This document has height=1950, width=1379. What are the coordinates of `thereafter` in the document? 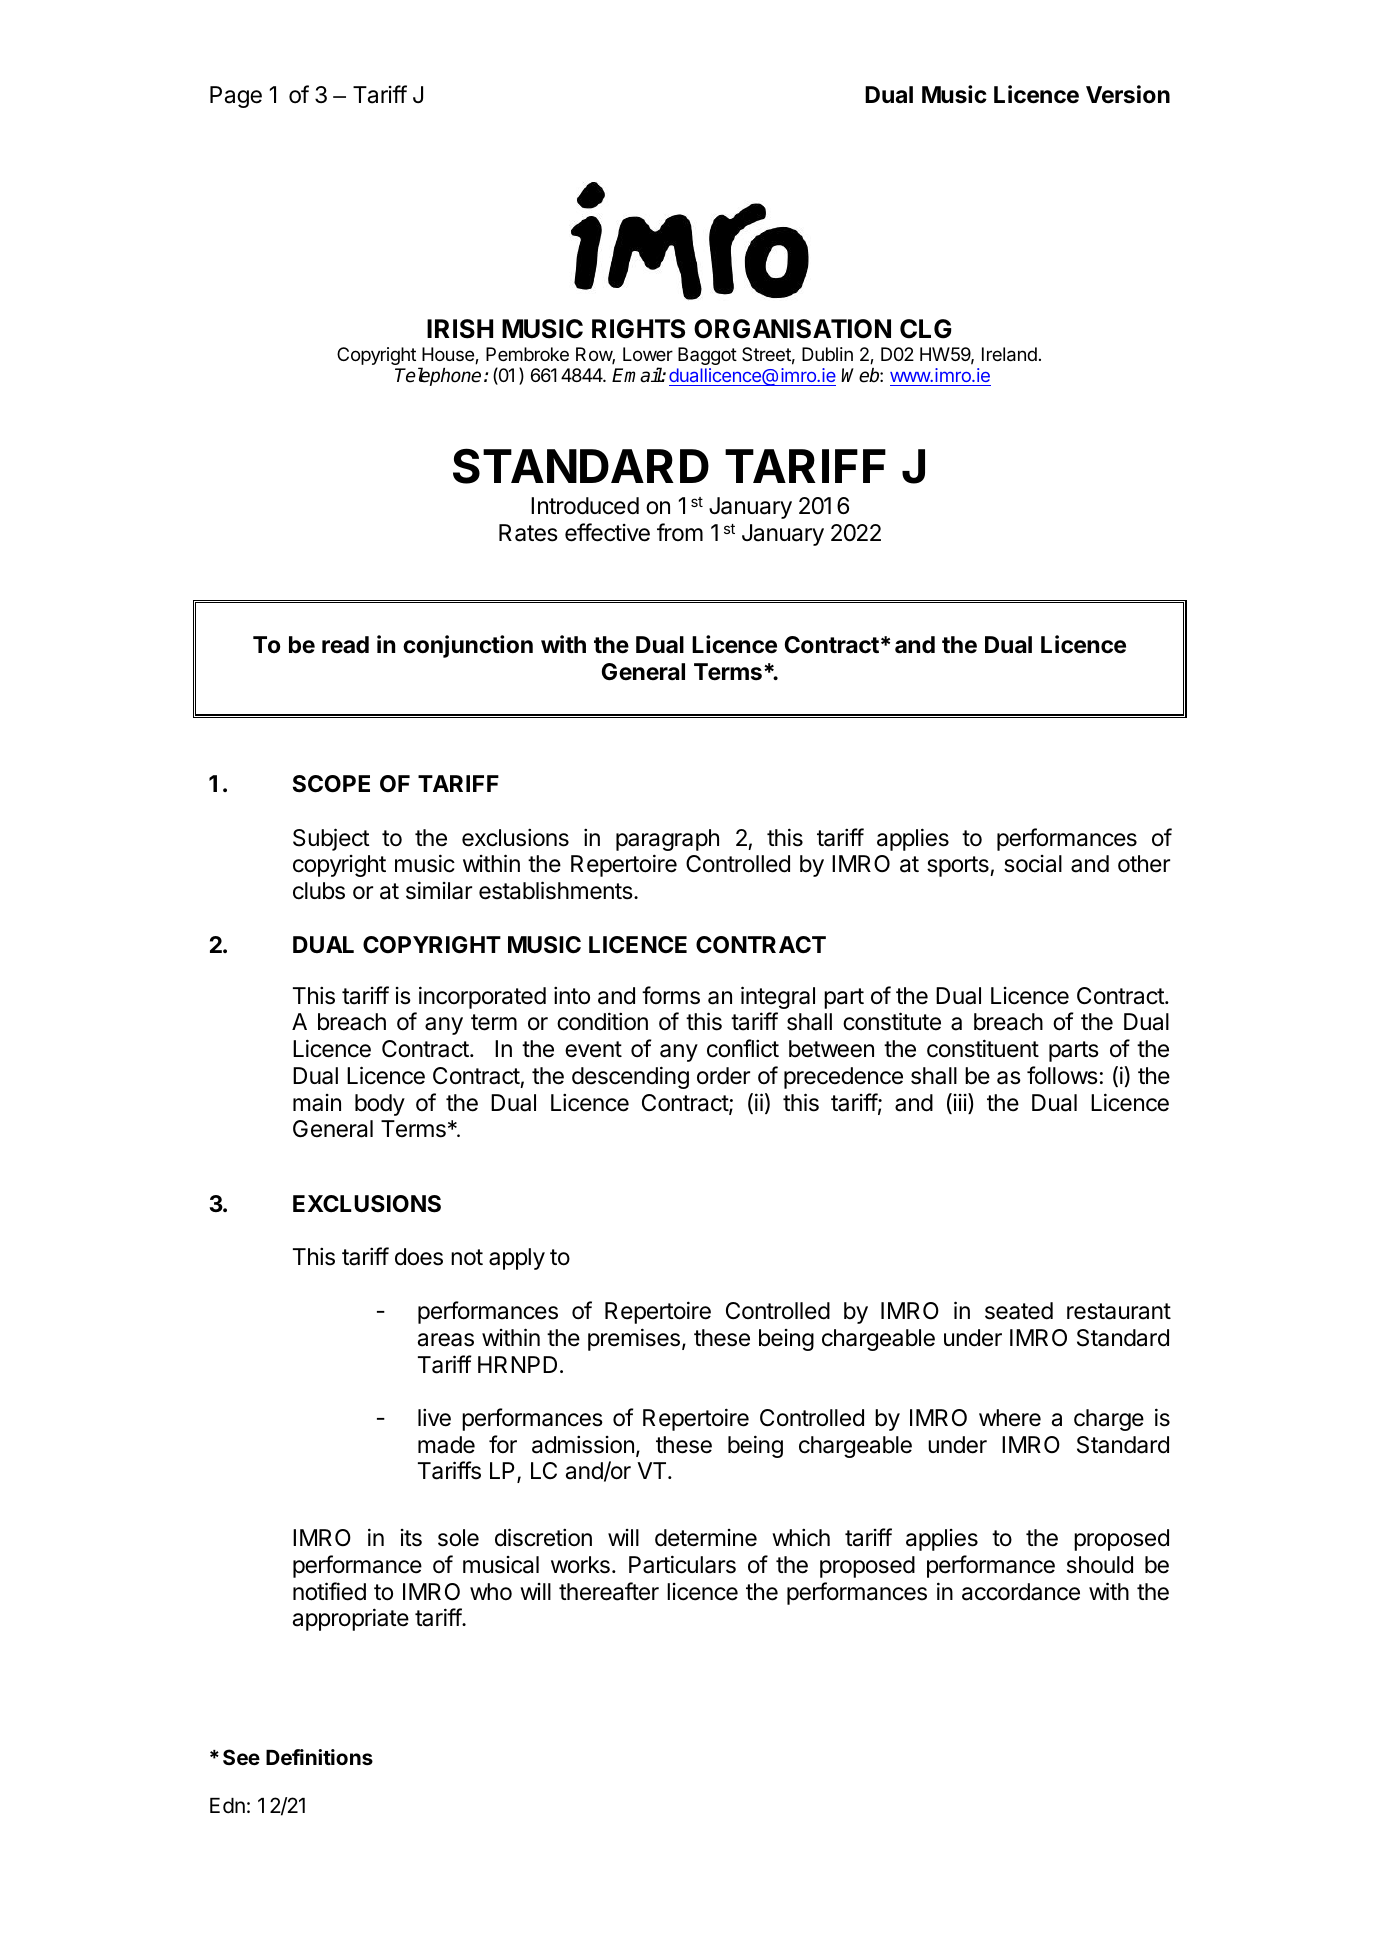 It's located at (609, 1591).
